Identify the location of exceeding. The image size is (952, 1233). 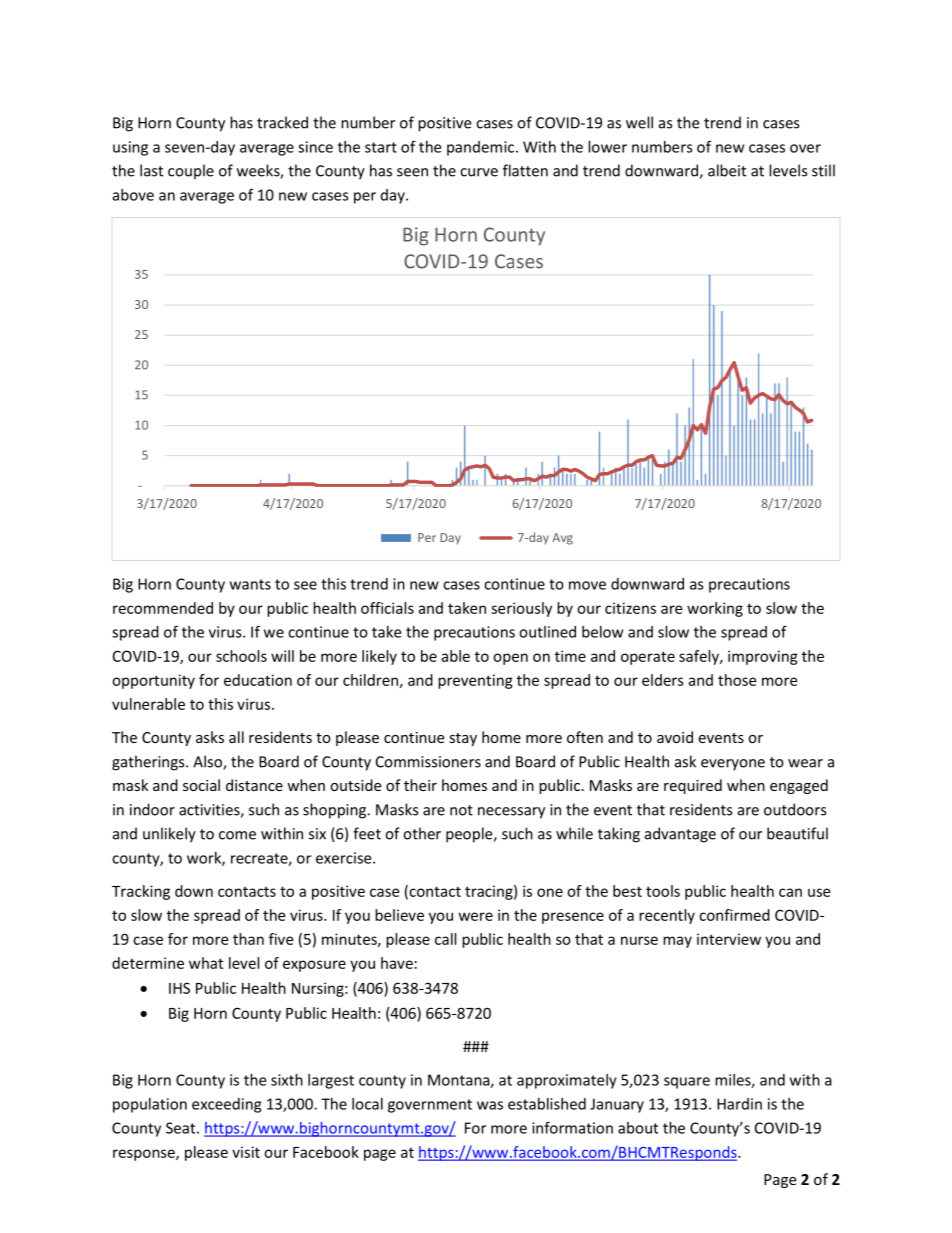
(226, 1105).
